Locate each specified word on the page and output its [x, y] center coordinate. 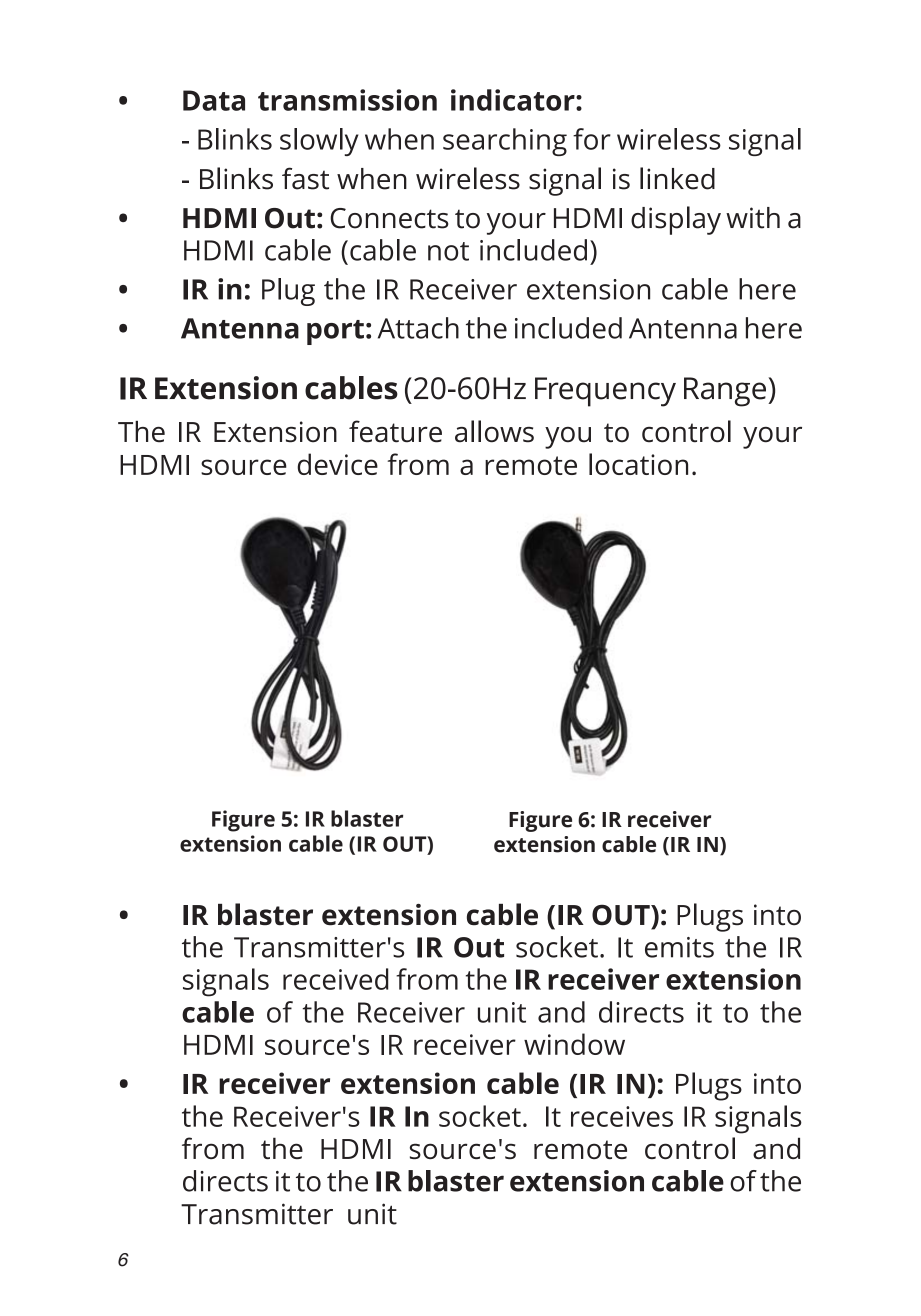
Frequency [605, 392]
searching [505, 142]
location [638, 464]
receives [622, 1116]
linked [677, 178]
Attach [418, 328]
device [337, 464]
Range [725, 392]
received [335, 979]
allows [494, 431]
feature [395, 431]
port [335, 332]
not [448, 251]
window [574, 1044]
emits [679, 947]
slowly [319, 142]
